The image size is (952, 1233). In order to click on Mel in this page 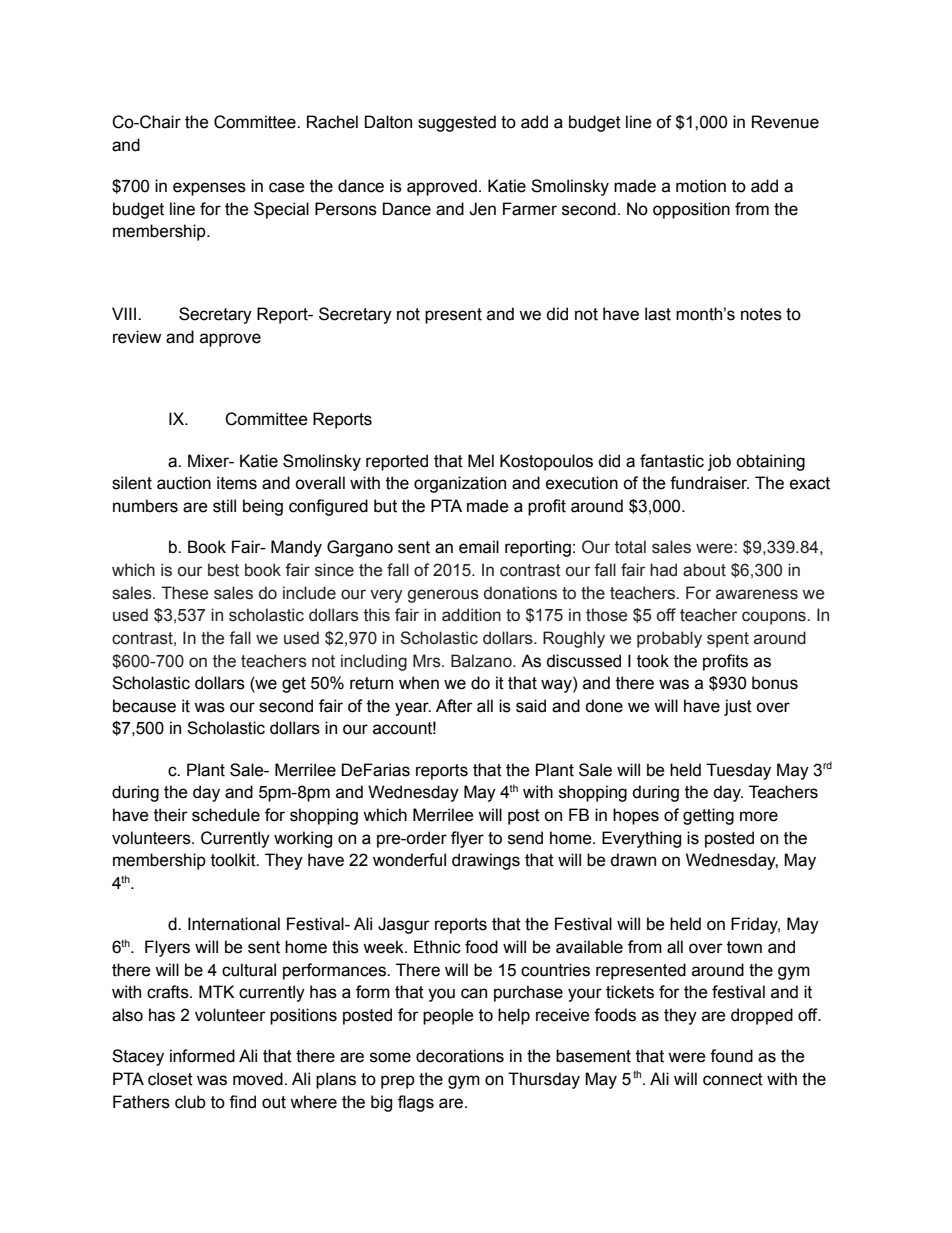, I will do `click(481, 461)`.
